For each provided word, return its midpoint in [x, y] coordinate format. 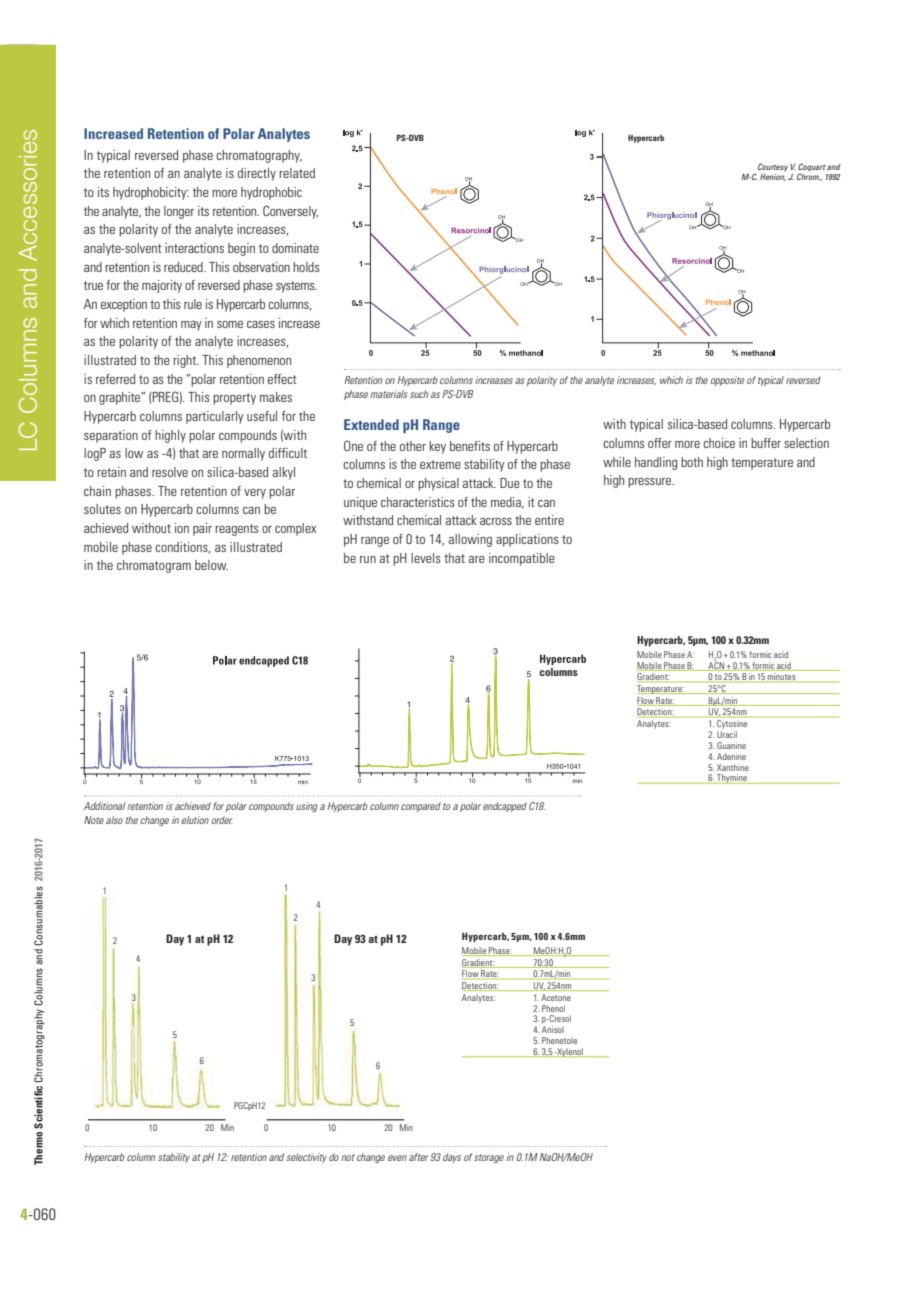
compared [421, 807]
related [297, 173]
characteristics [417, 502]
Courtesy [773, 167]
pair [202, 529]
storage [489, 1158]
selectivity [307, 1158]
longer [179, 212]
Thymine [732, 779]
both [692, 462]
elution [195, 820]
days [452, 1158]
